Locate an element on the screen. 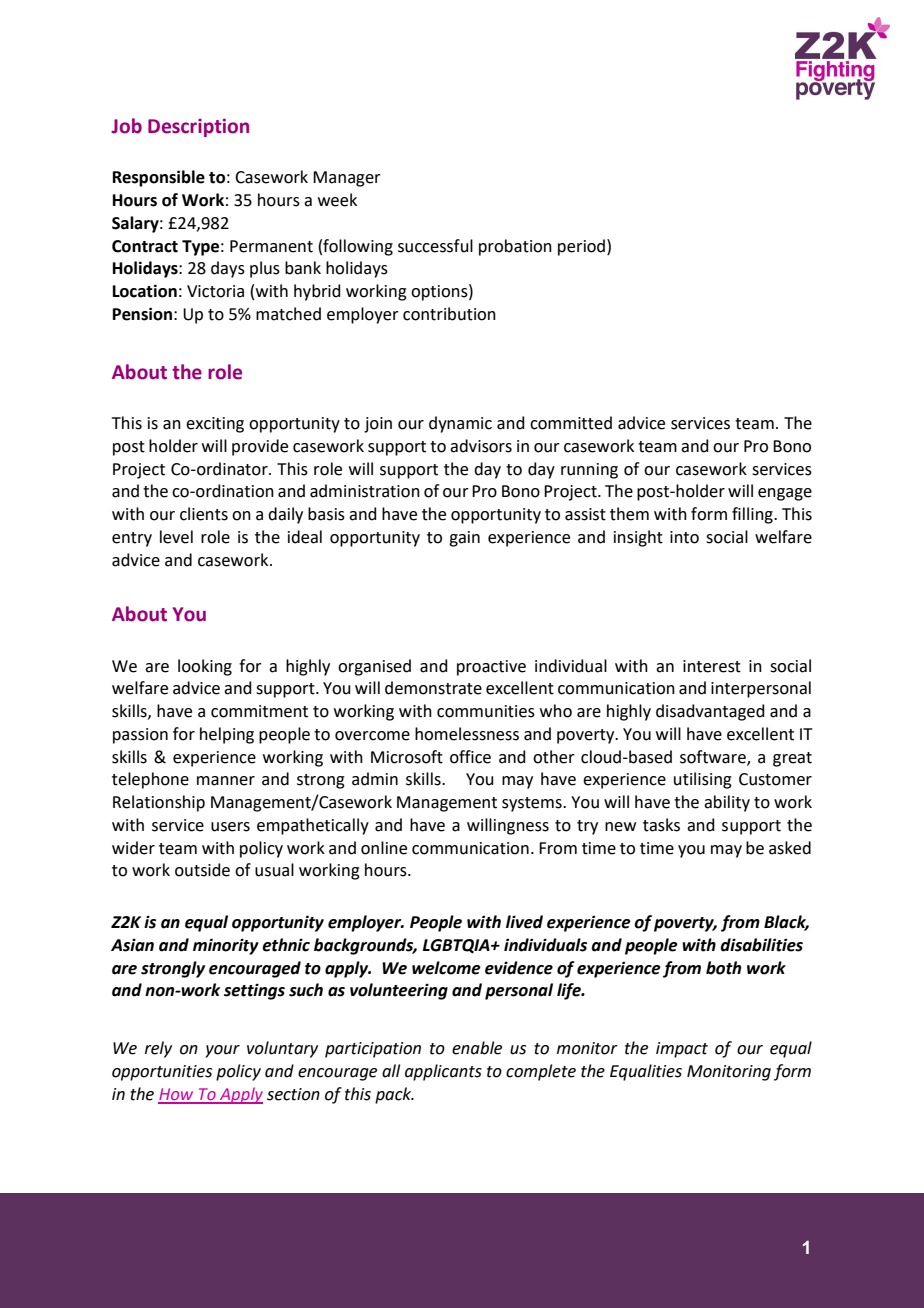  applicants is located at coordinates (443, 1072).
